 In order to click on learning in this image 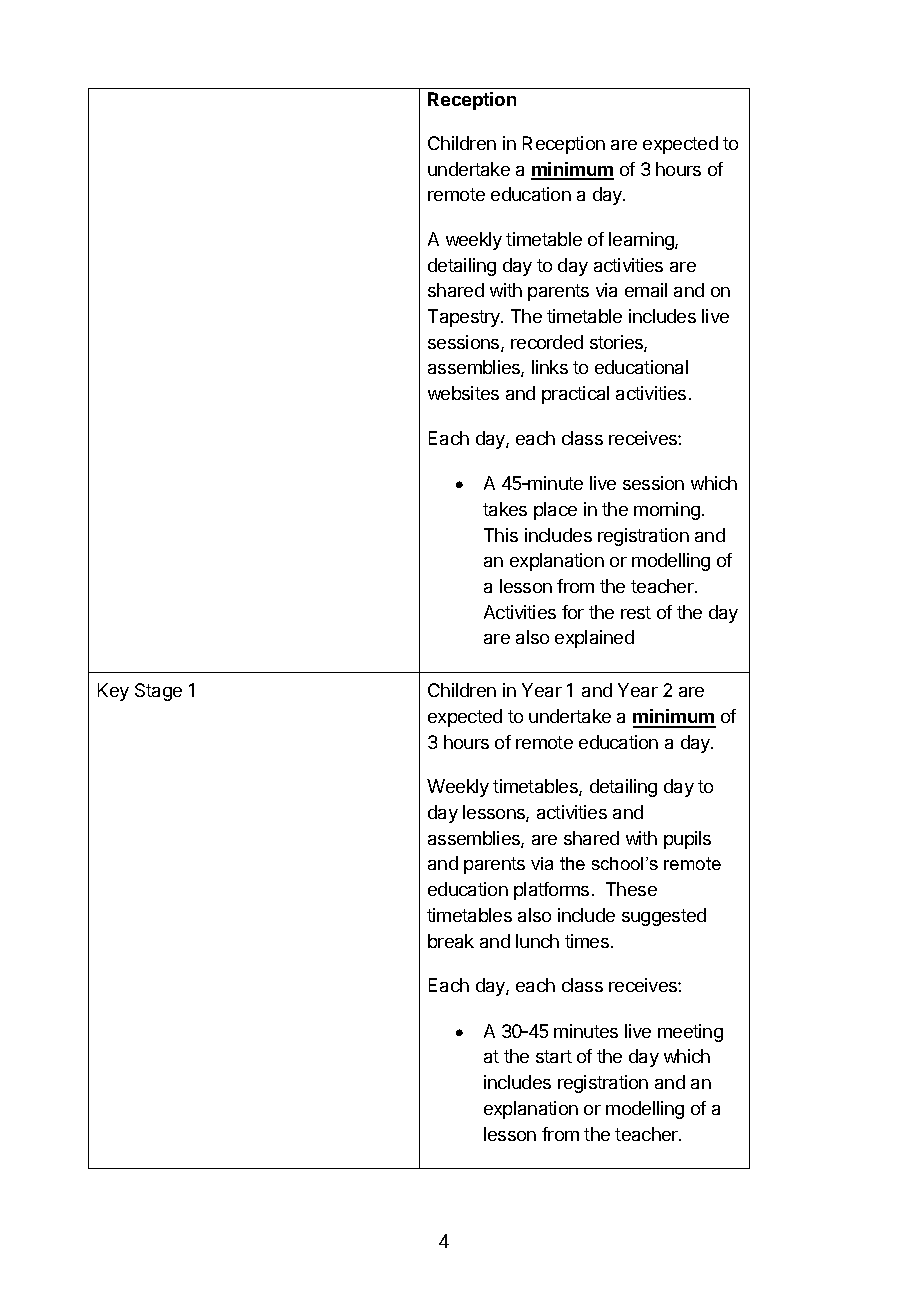, I will do `click(642, 241)`.
